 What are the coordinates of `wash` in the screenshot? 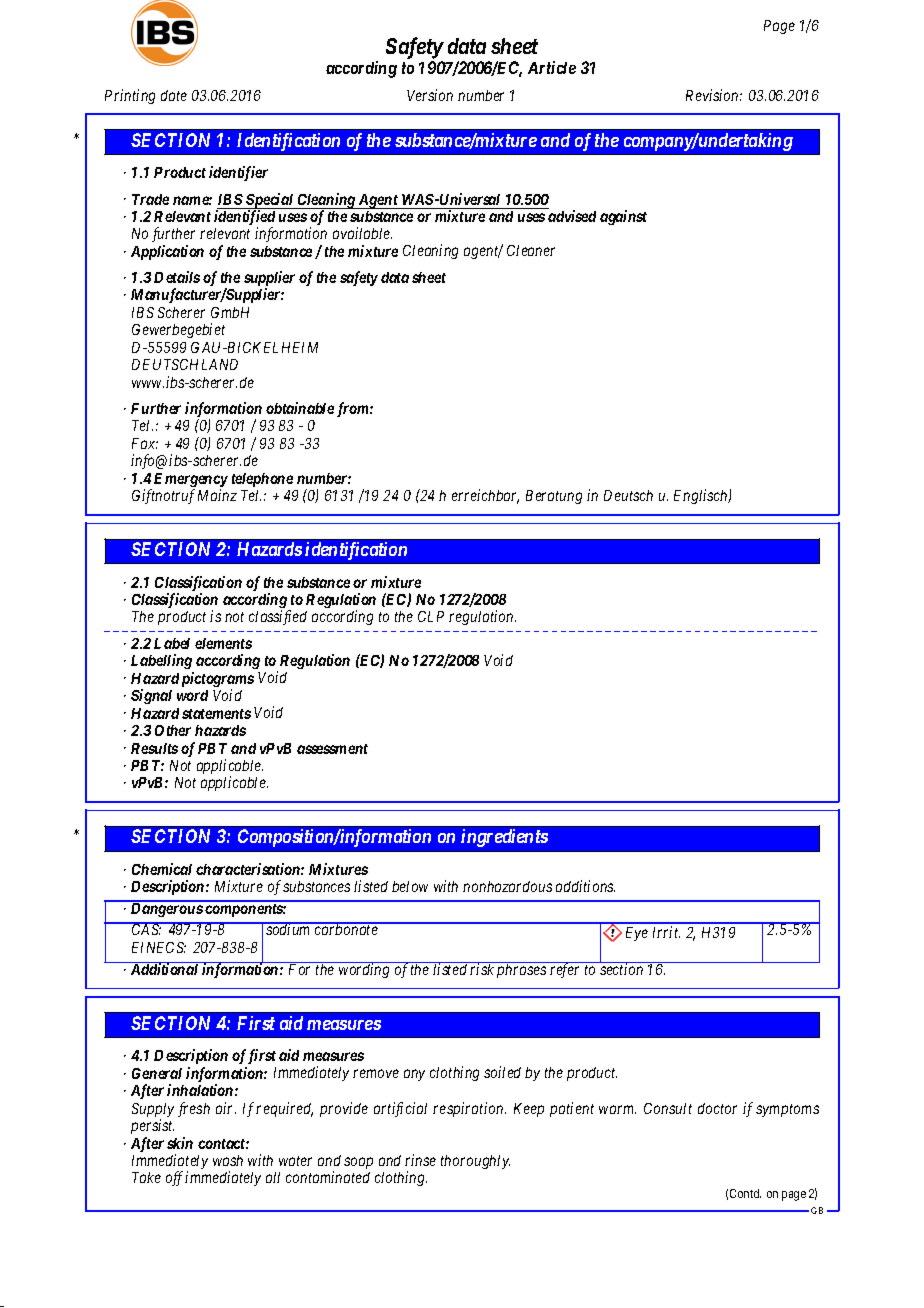 It's located at (228, 1160).
